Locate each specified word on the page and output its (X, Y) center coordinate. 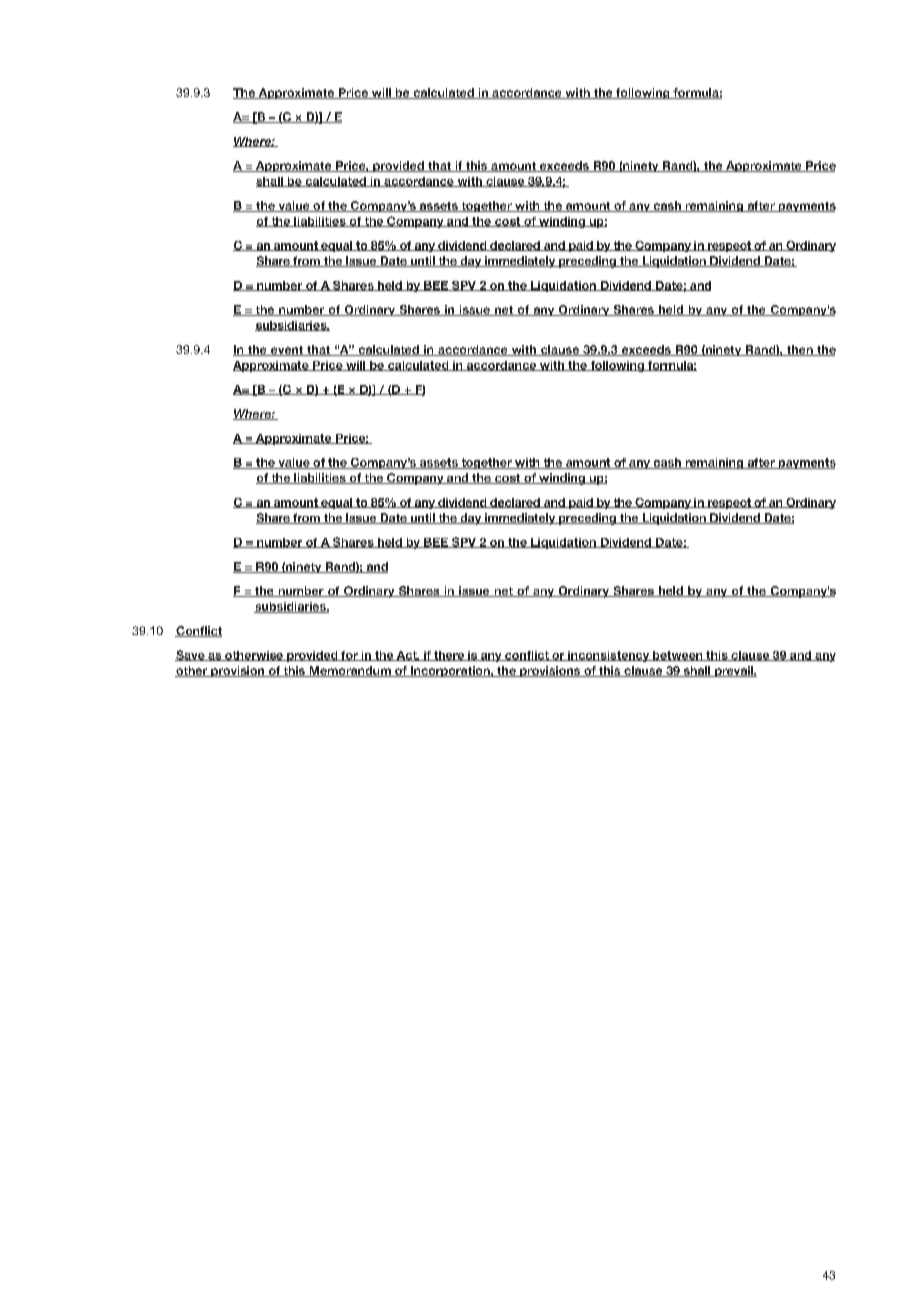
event (287, 351)
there (449, 656)
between (678, 656)
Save (191, 655)
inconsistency (609, 656)
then (800, 350)
